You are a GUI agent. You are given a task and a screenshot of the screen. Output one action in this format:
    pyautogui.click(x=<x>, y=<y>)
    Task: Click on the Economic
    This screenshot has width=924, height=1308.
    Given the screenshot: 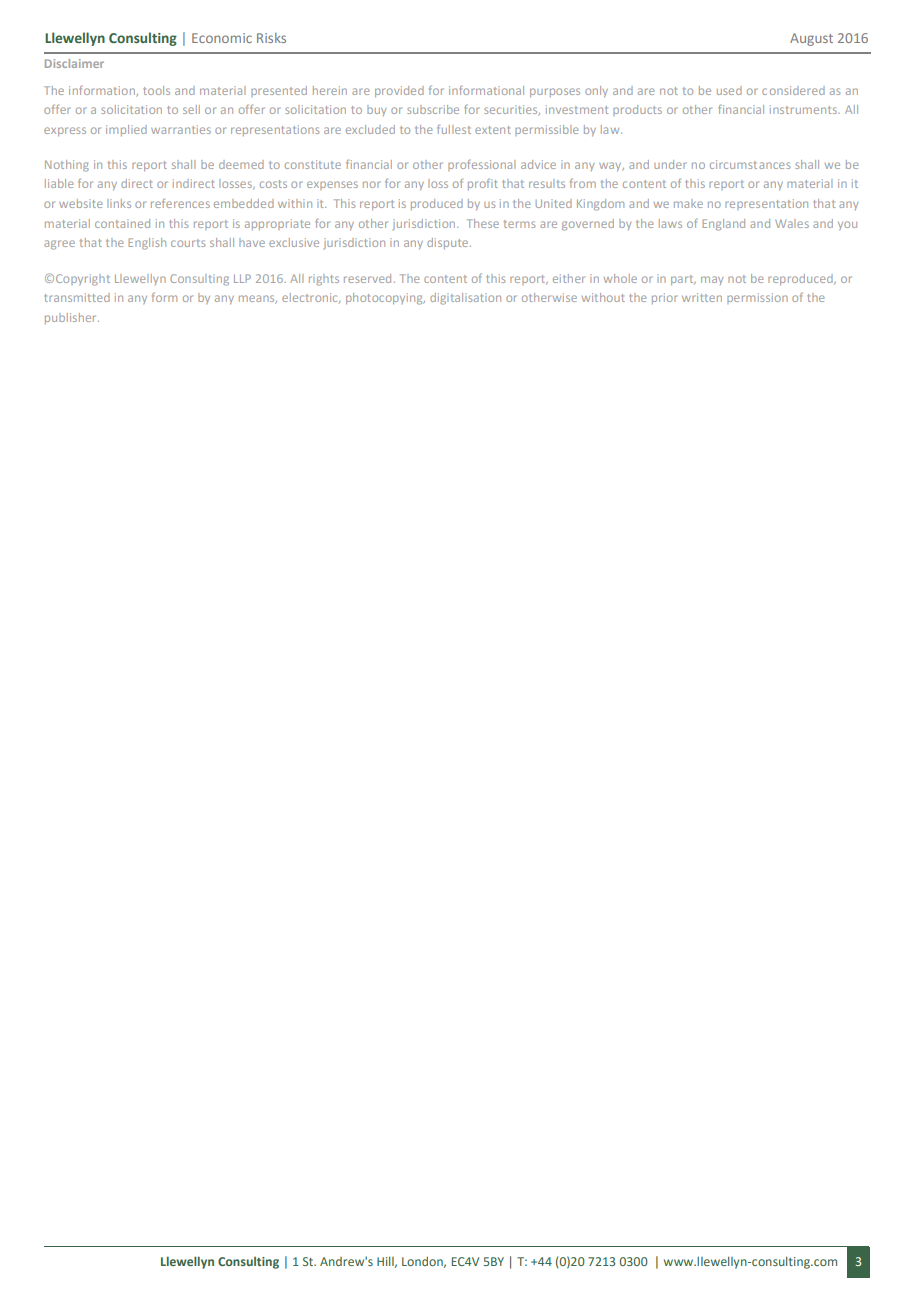 What is the action you would take?
    pyautogui.click(x=222, y=38)
